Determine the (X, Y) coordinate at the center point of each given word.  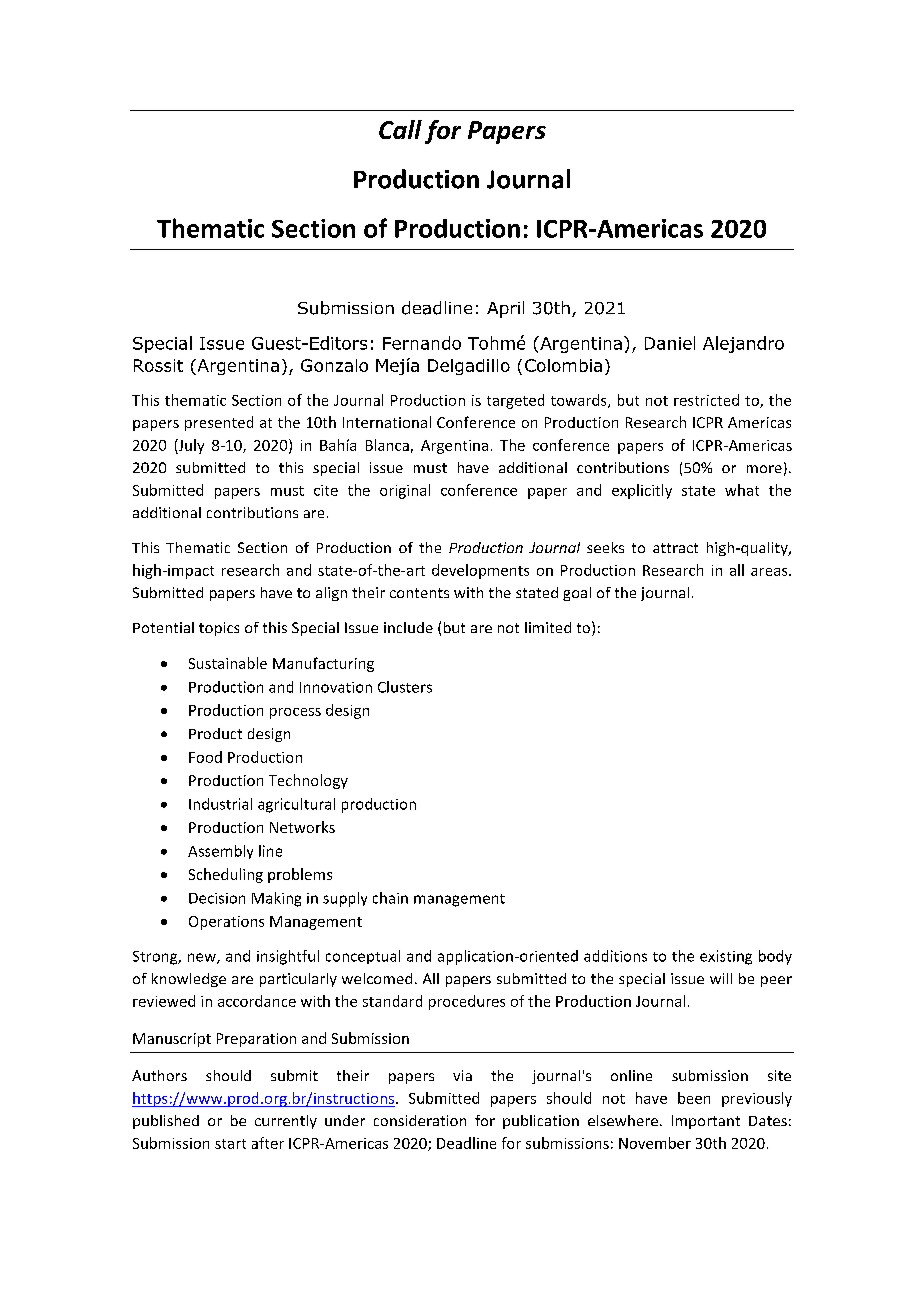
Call (400, 129)
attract (675, 548)
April (505, 309)
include (408, 627)
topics (219, 629)
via (462, 1075)
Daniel (670, 343)
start (230, 1144)
